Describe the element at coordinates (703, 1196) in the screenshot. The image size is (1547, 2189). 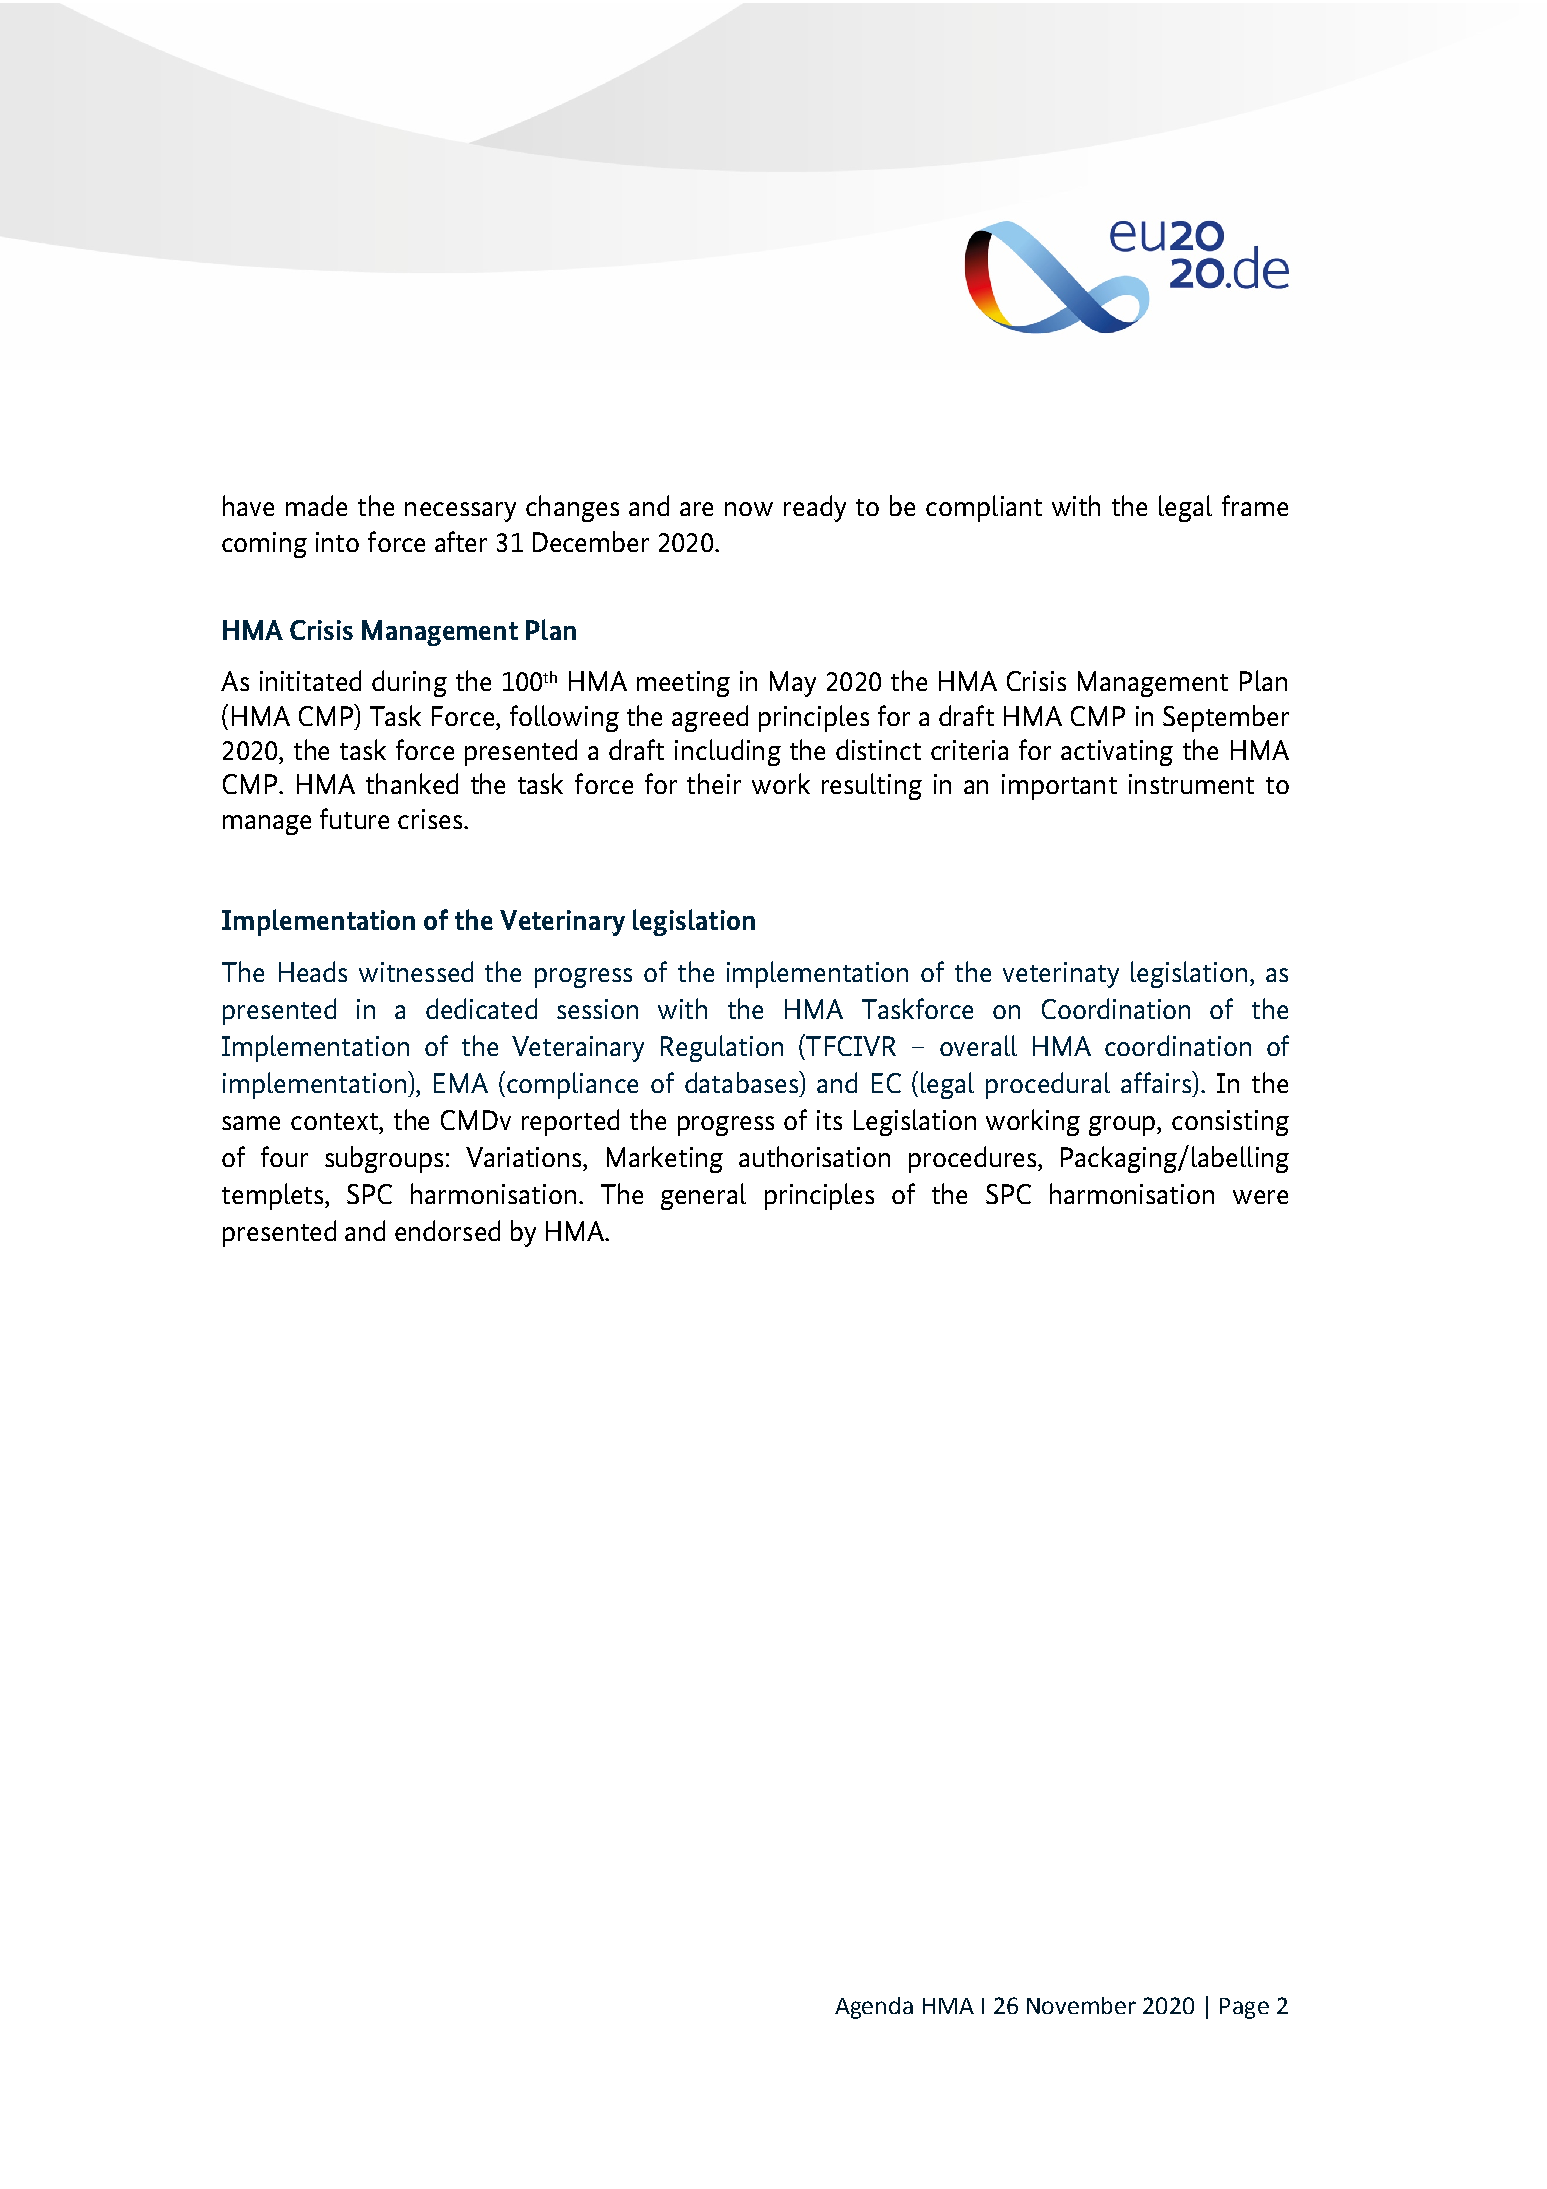
I see `general` at that location.
